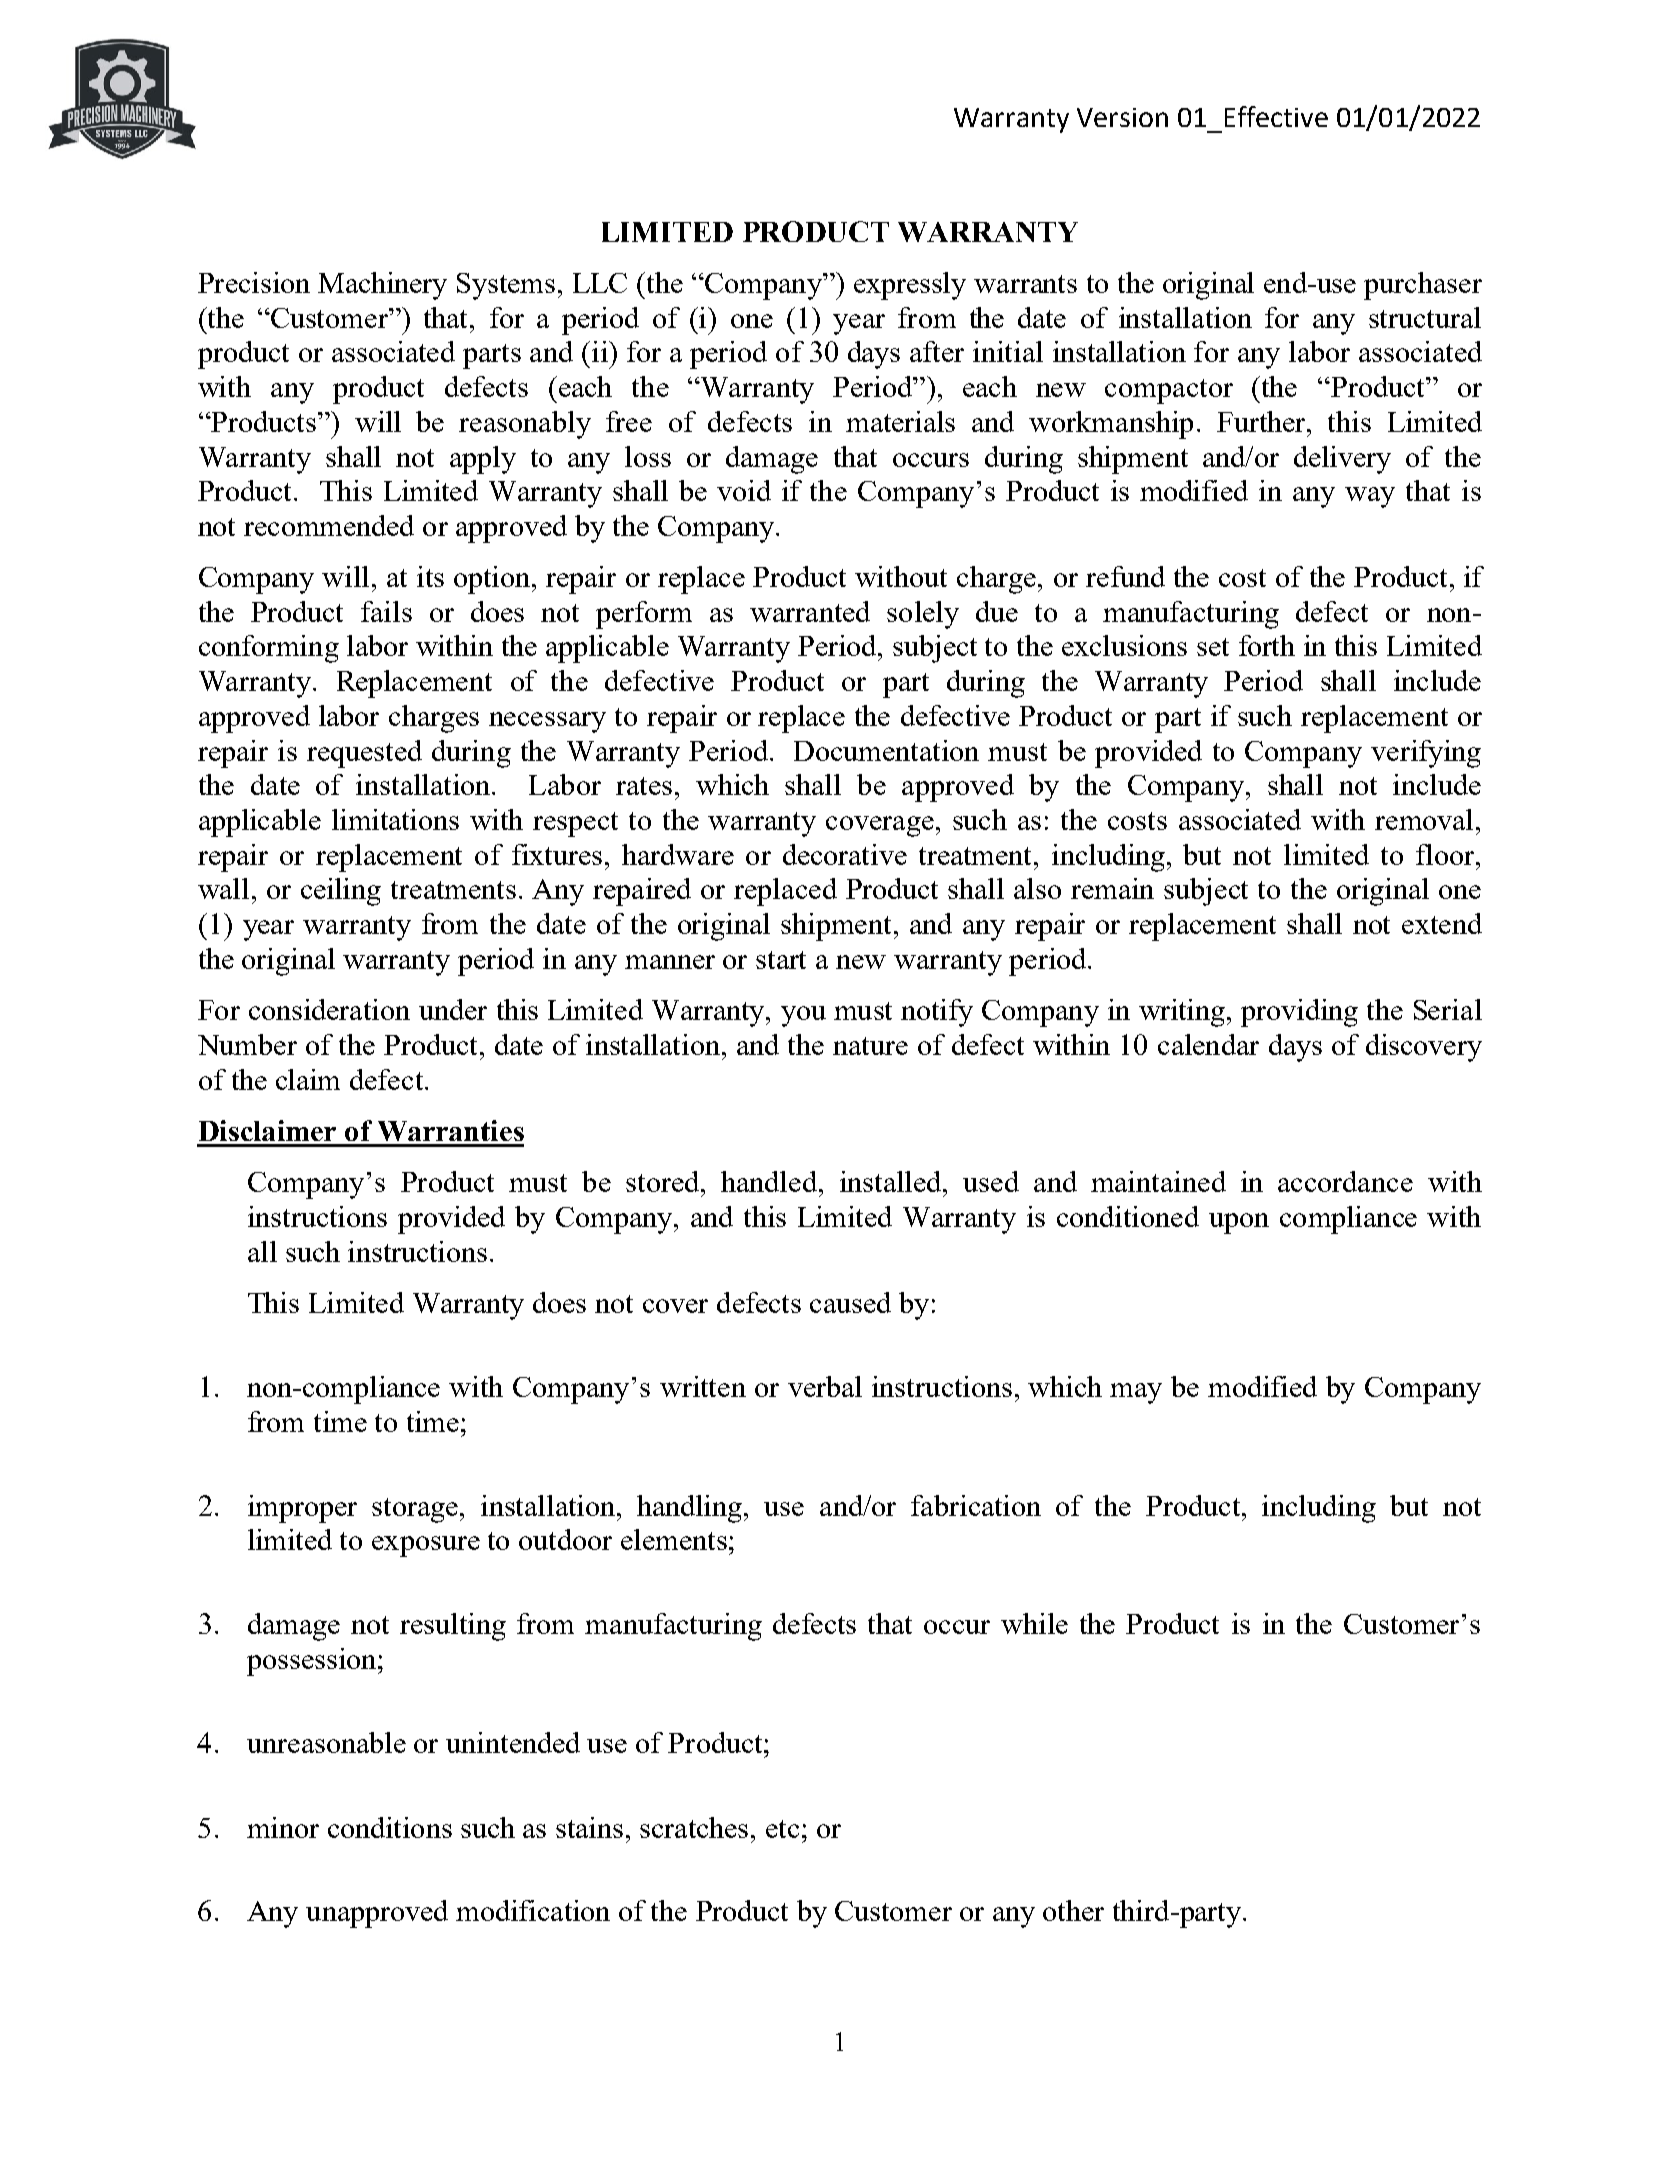 The width and height of the page is (1679, 2173). Describe the element at coordinates (382, 286) in the page. I see `Machinery` at that location.
